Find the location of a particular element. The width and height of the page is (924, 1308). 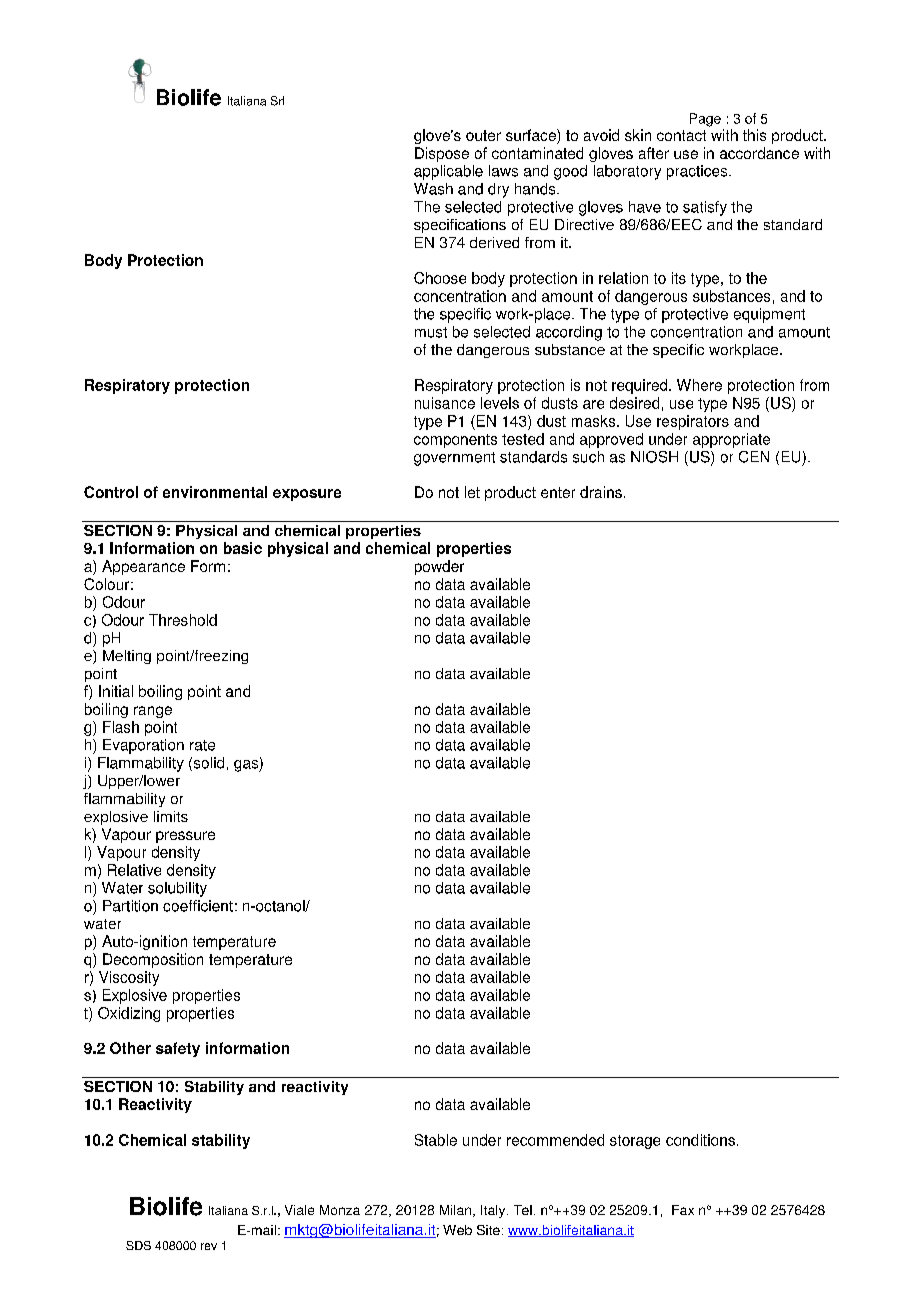

powder is located at coordinates (439, 567).
